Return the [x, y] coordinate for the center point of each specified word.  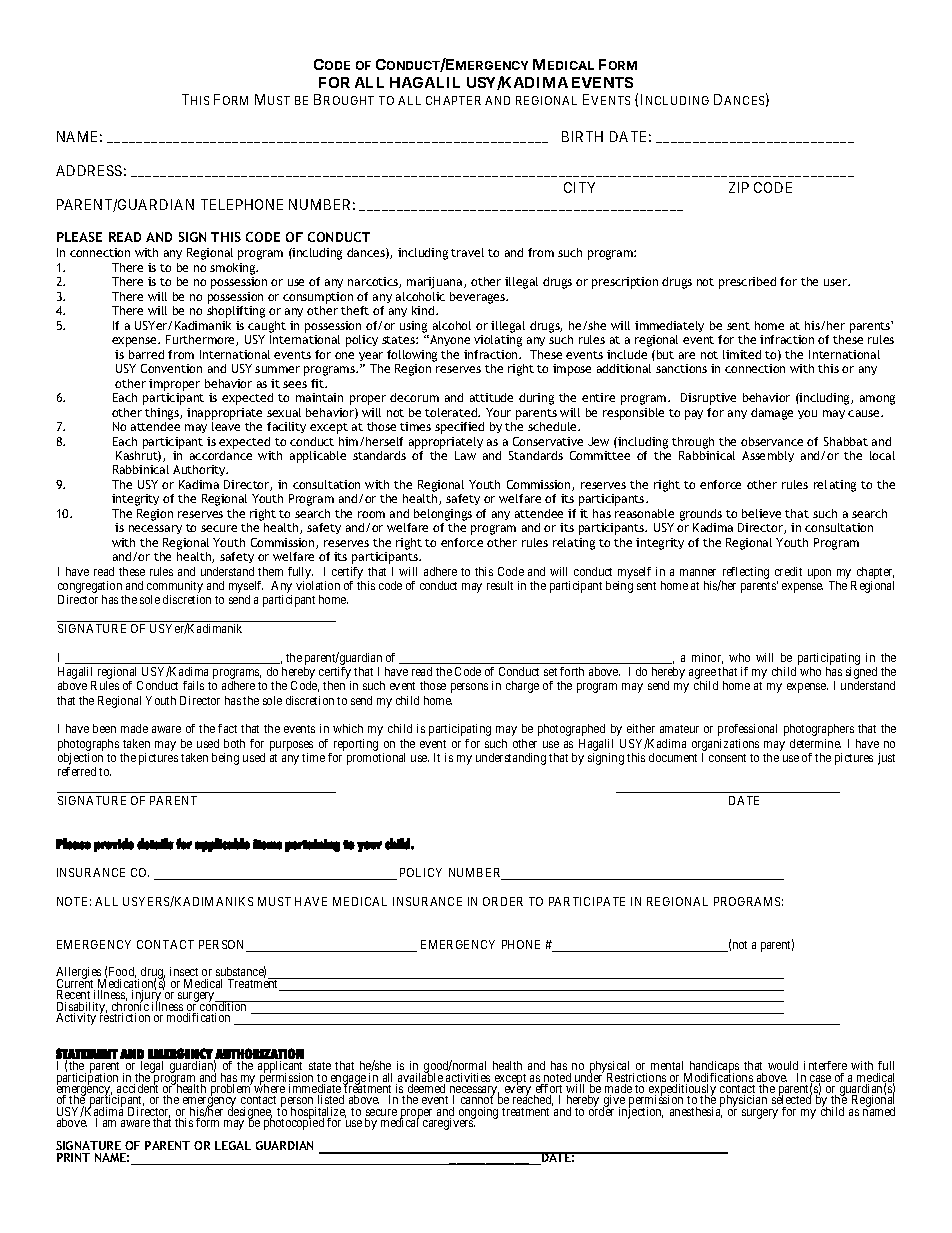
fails [193, 685]
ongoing [477, 1114]
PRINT [73, 1157]
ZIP [739, 187]
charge [522, 687]
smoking [234, 269]
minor [707, 658]
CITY [579, 187]
